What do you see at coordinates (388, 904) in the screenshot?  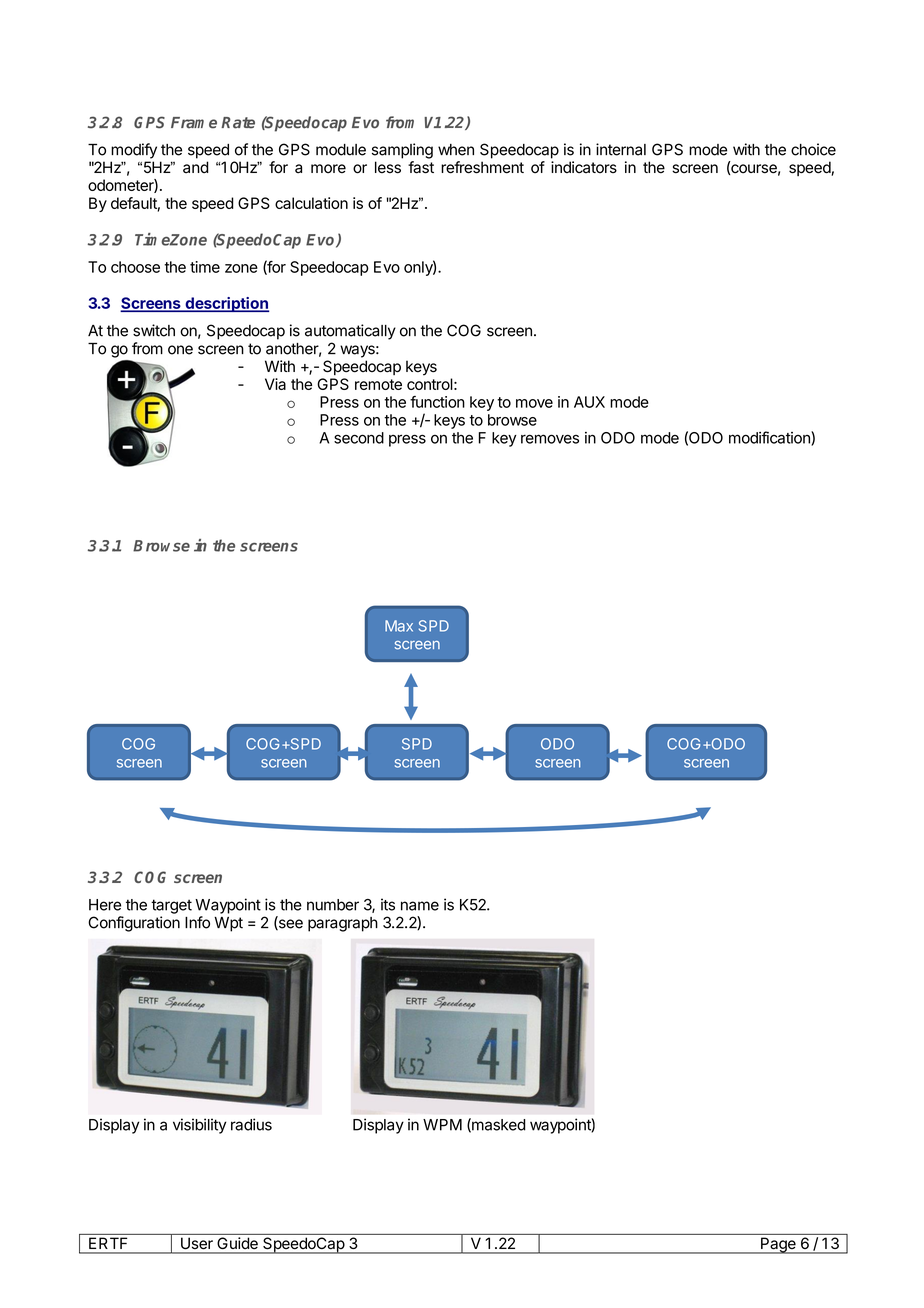 I see `its` at bounding box center [388, 904].
